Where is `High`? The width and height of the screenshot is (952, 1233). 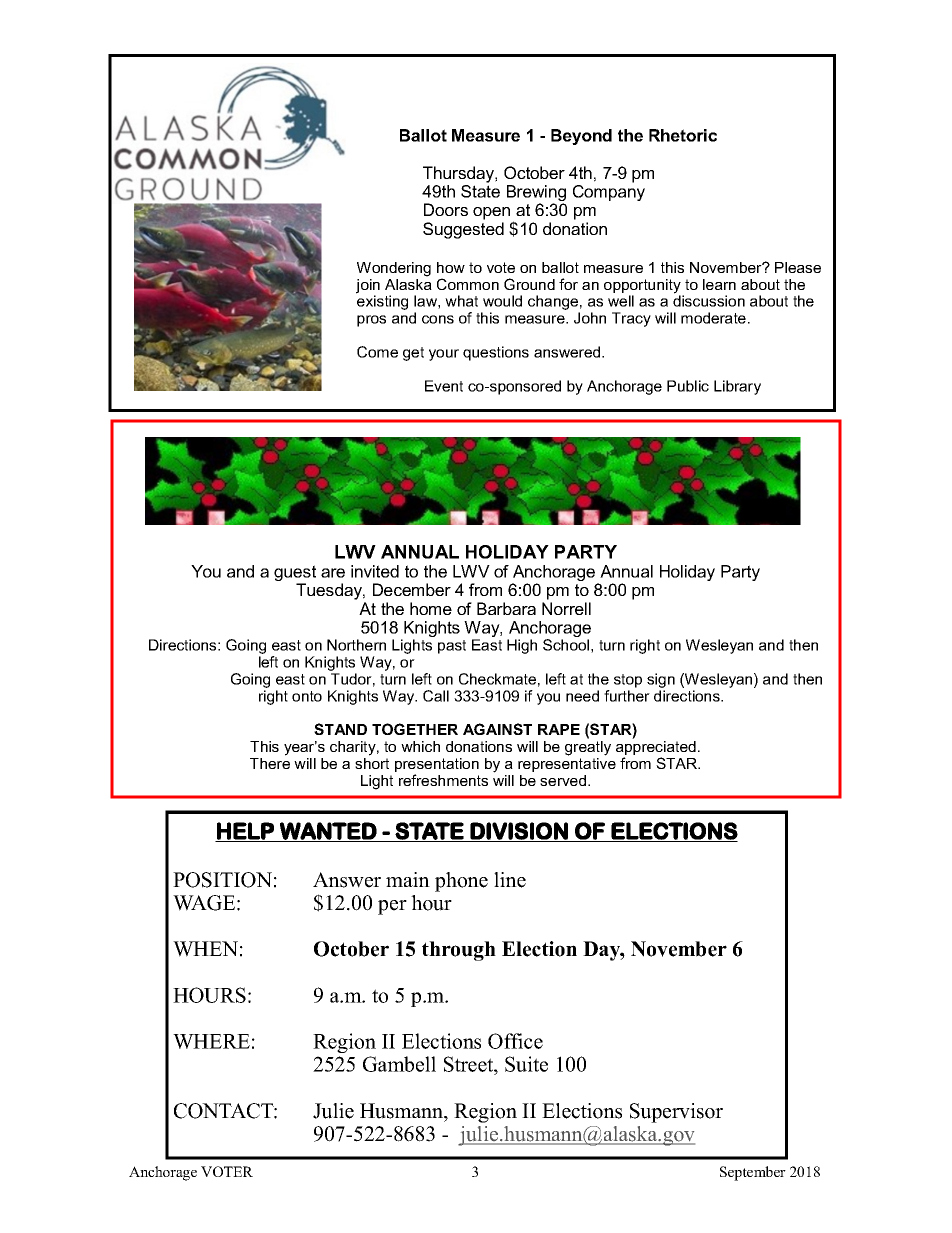 High is located at coordinates (522, 646).
